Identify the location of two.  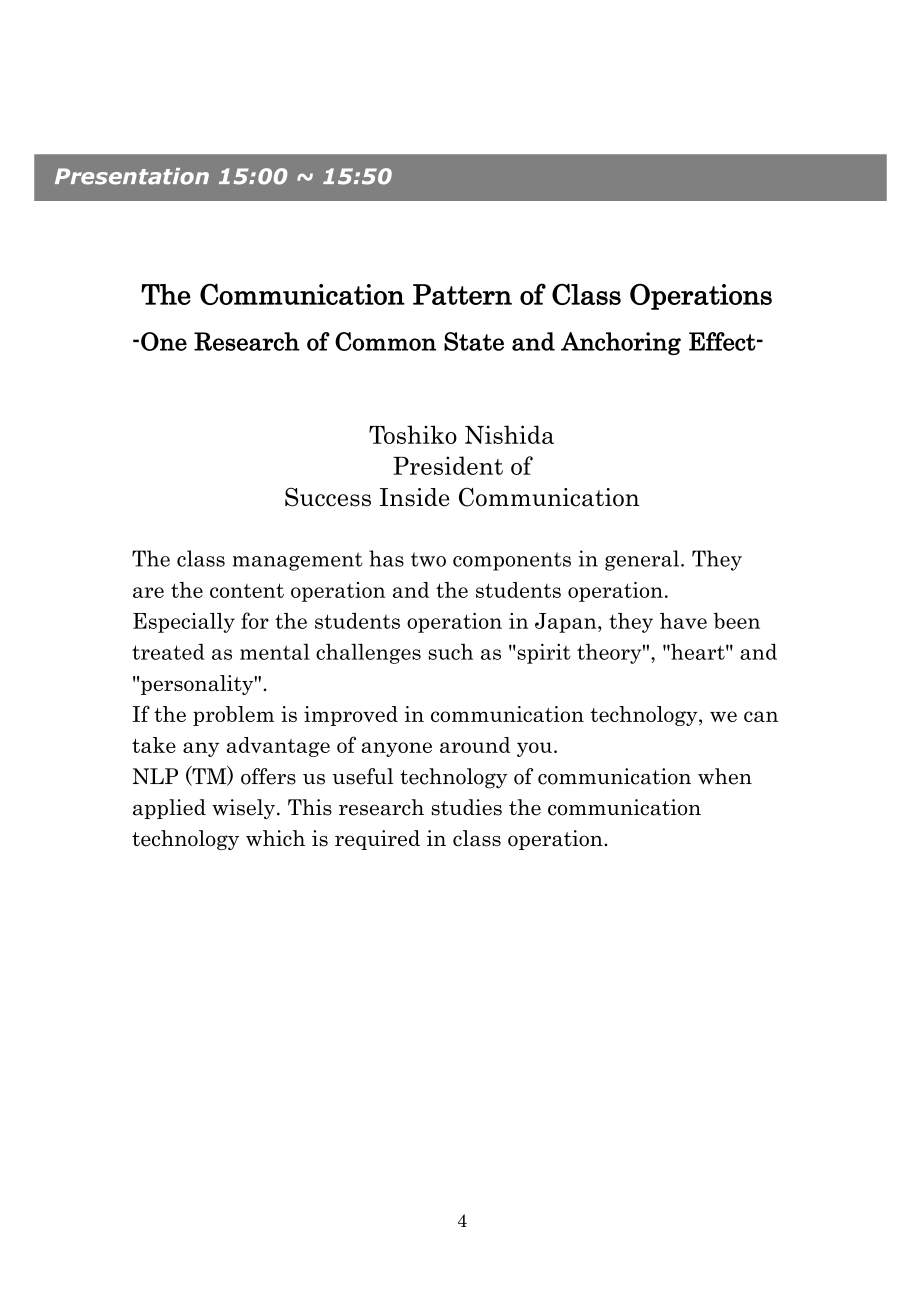
(428, 559).
